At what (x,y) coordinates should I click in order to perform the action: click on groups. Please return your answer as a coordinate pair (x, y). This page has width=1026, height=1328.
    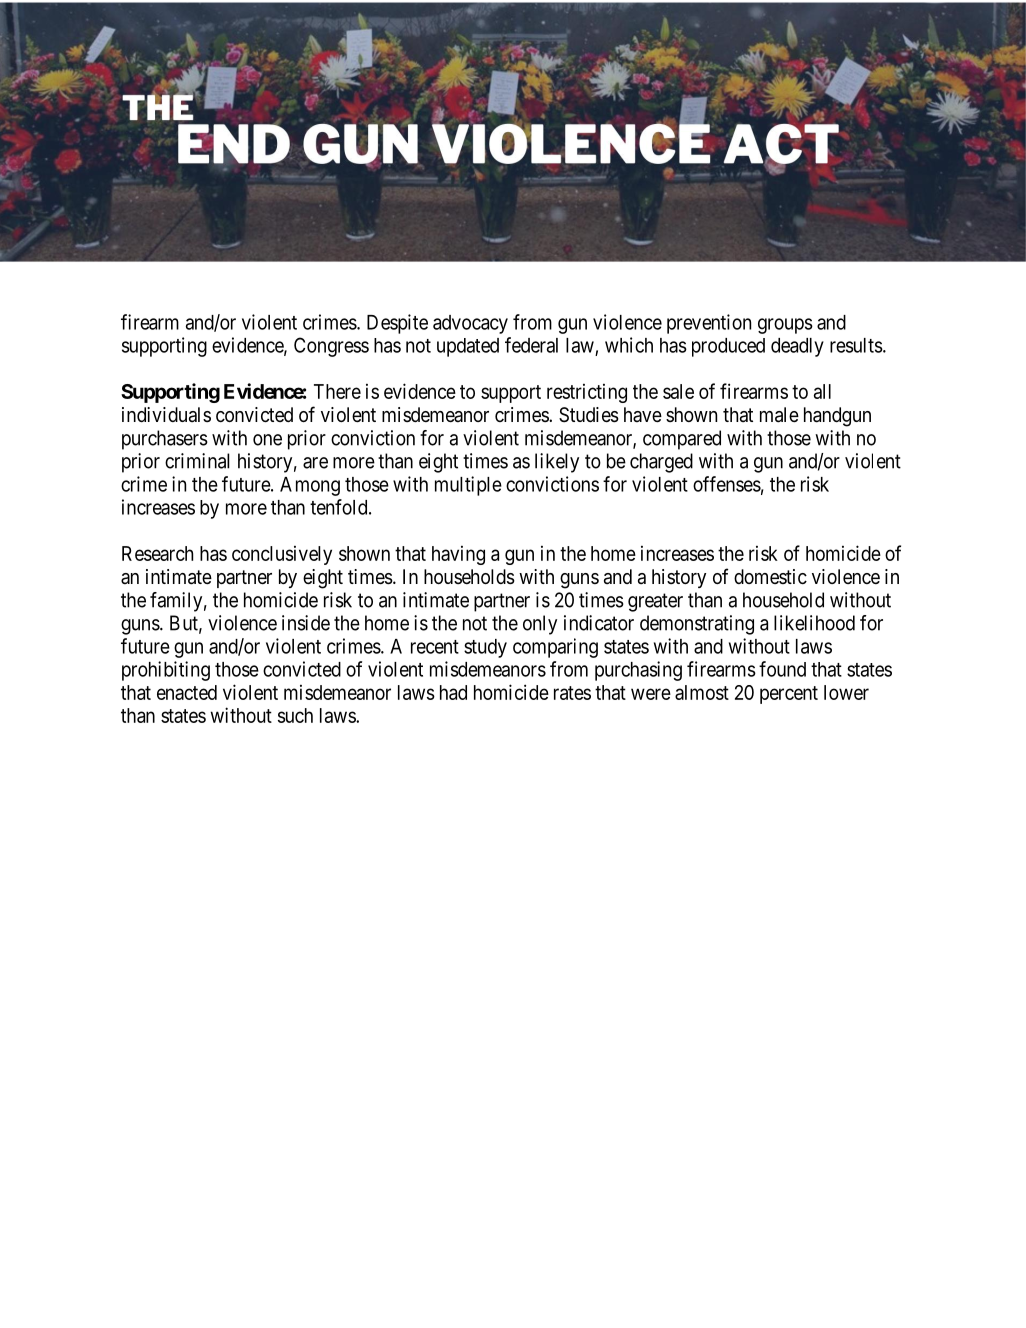
    Looking at the image, I should click on (785, 326).
